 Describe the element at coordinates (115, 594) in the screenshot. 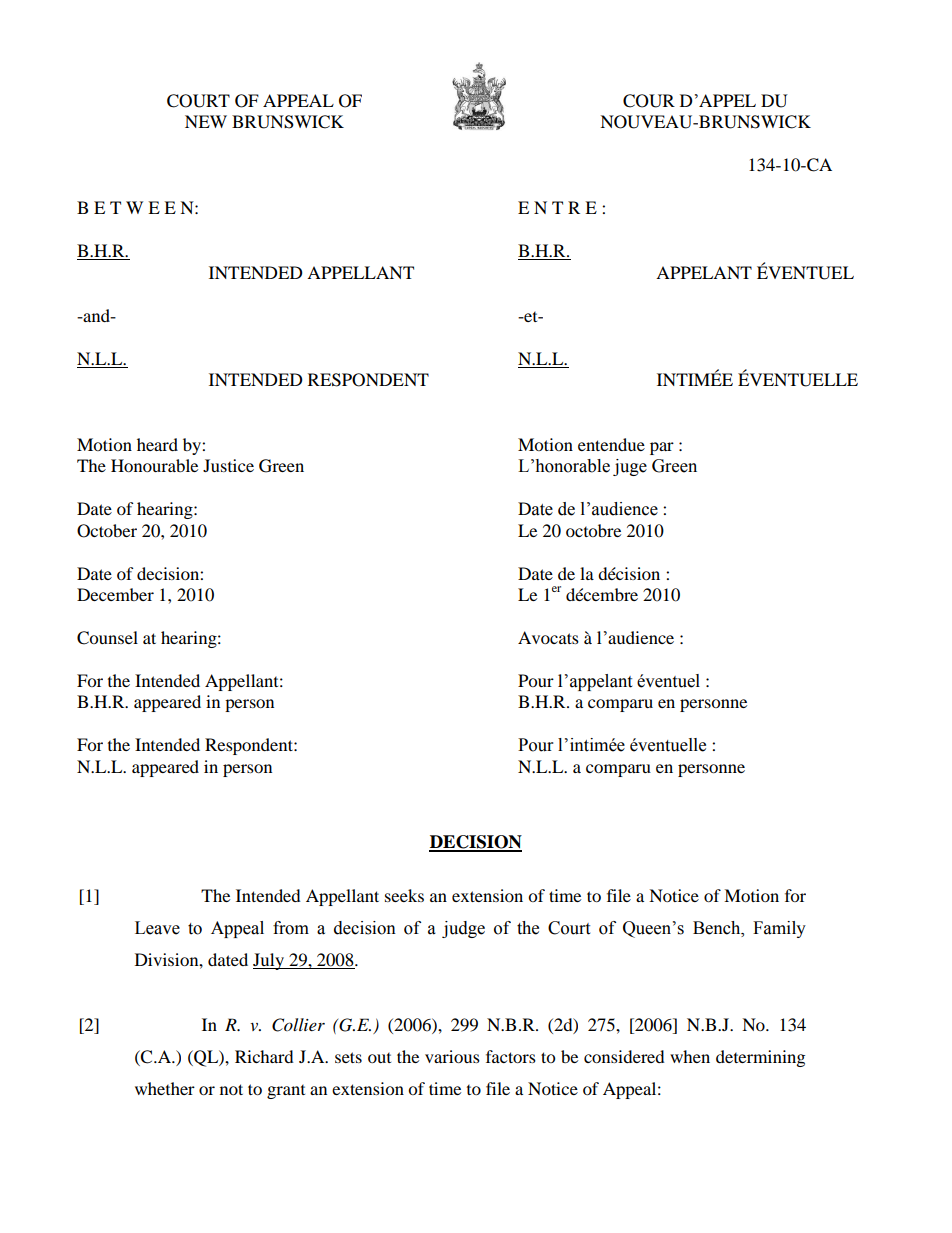

I see `December` at that location.
